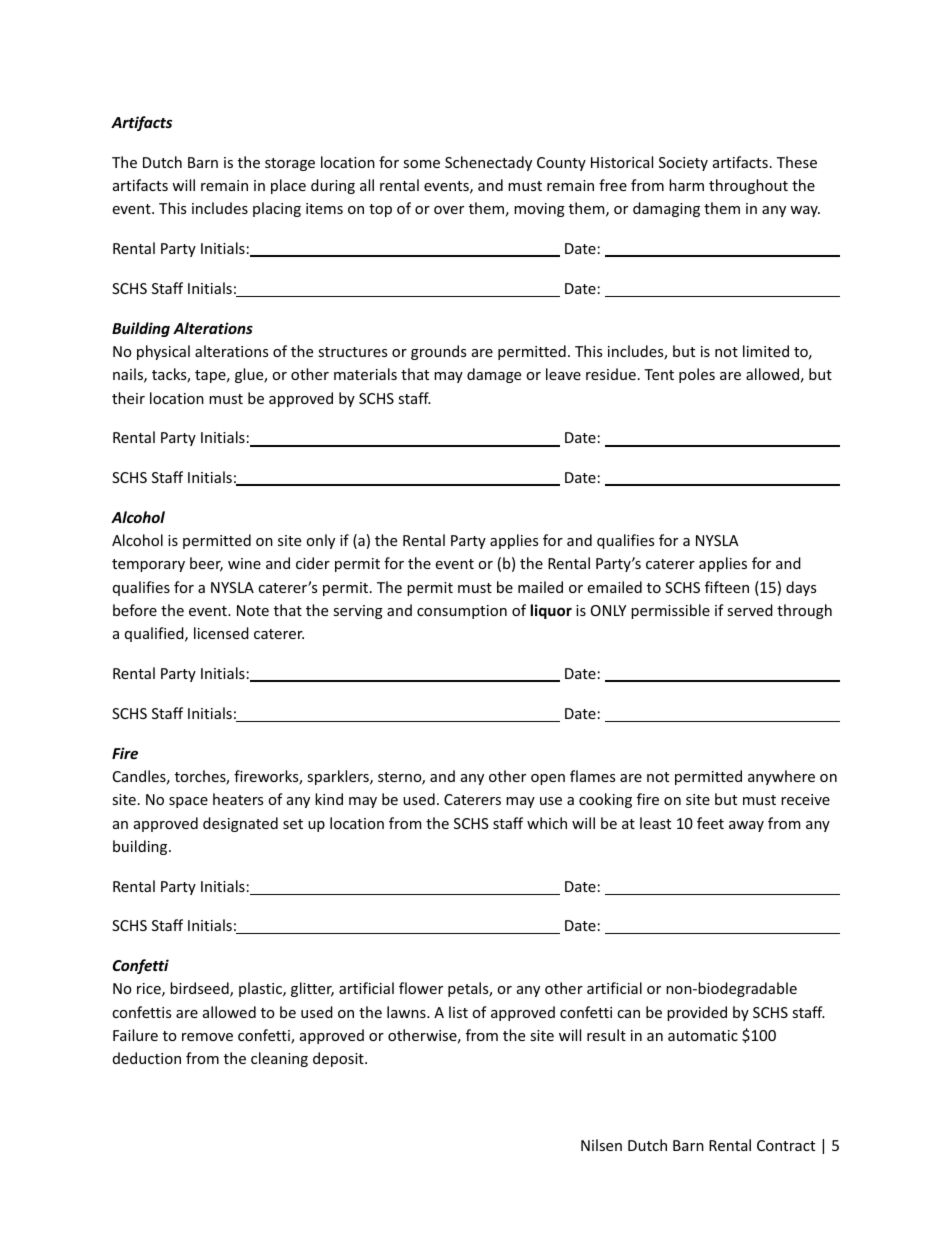 The height and width of the image is (1233, 952). I want to click on deduction, so click(147, 1058).
